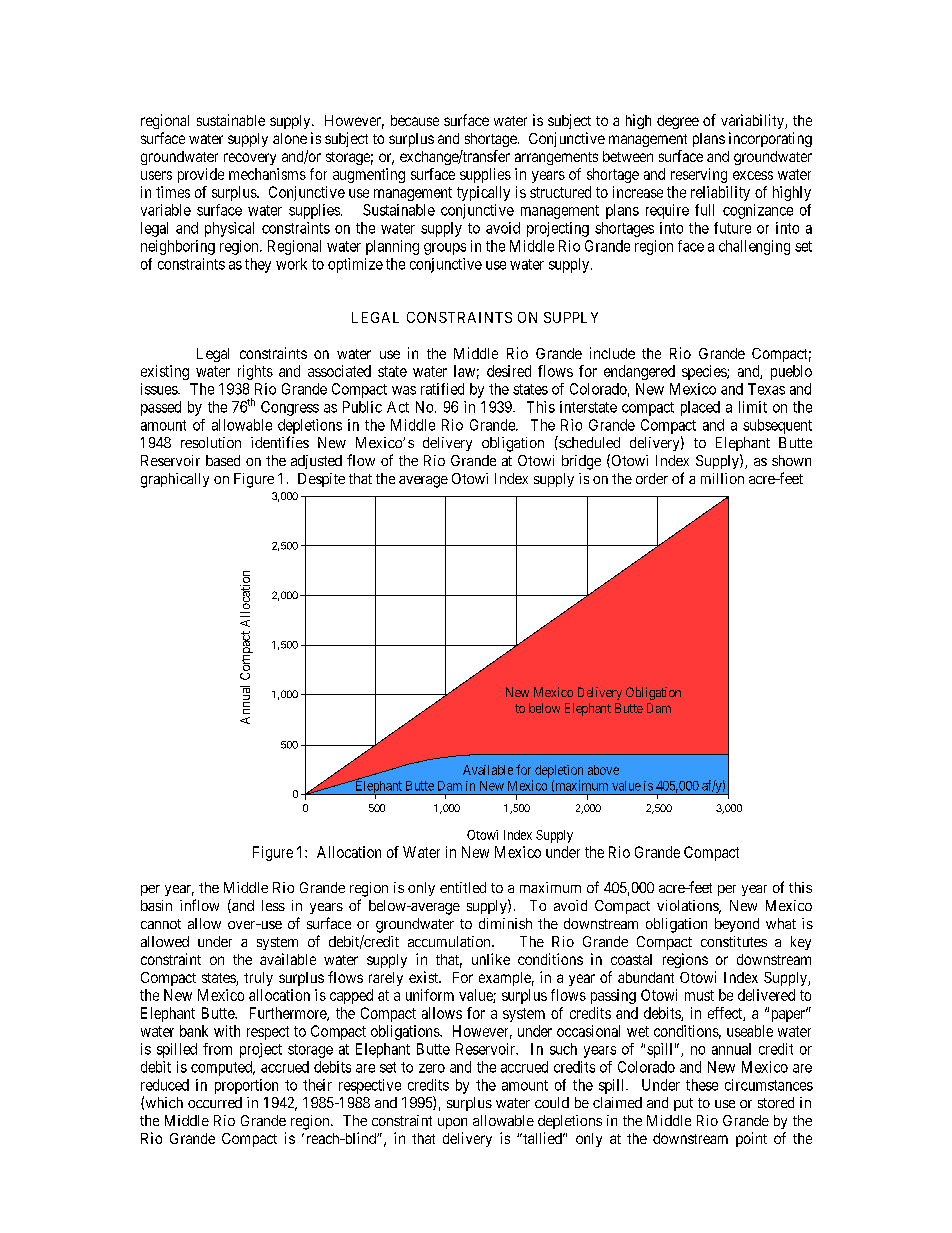  I want to click on above, so click(603, 770).
